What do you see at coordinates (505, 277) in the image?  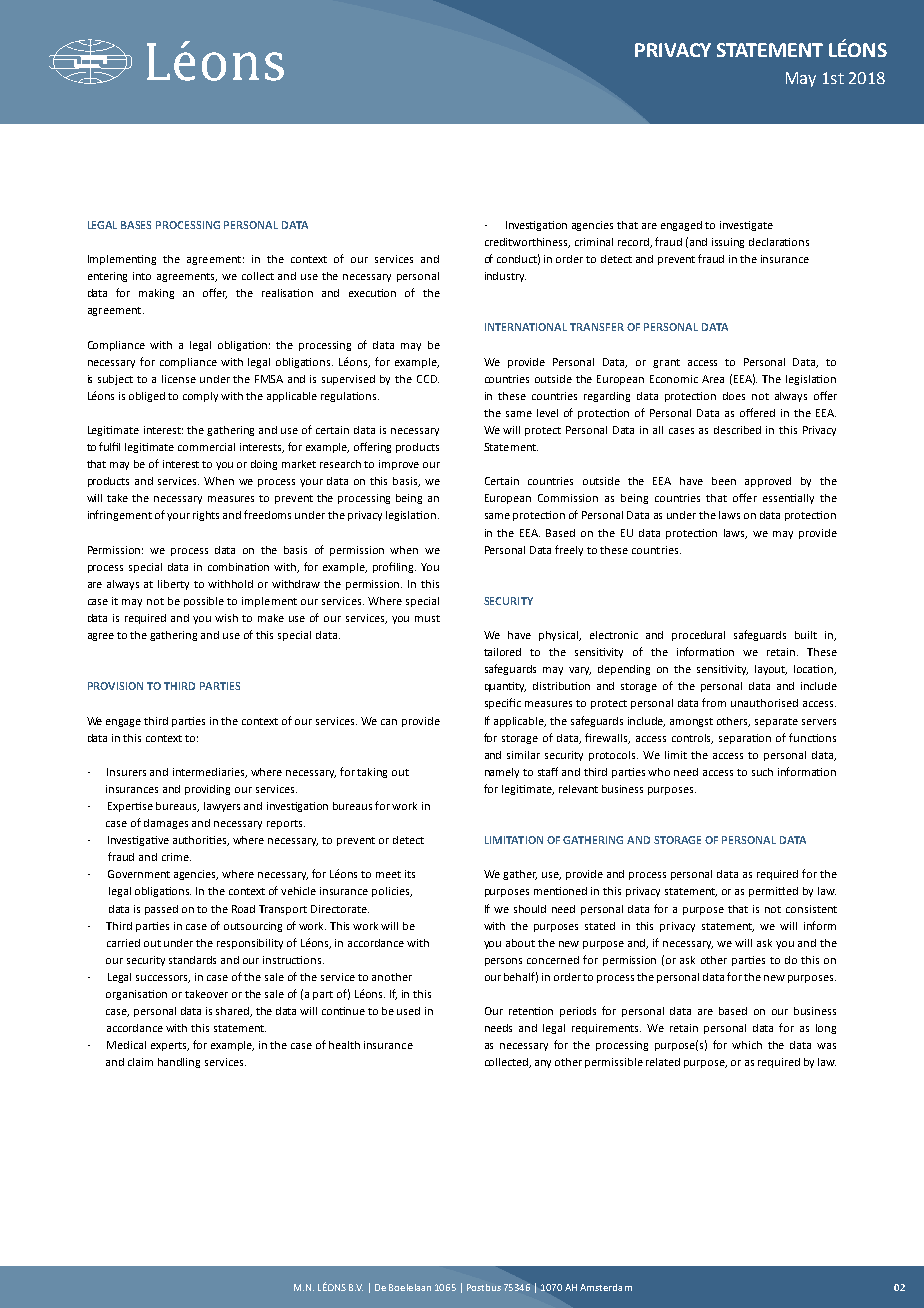 I see `industry` at bounding box center [505, 277].
